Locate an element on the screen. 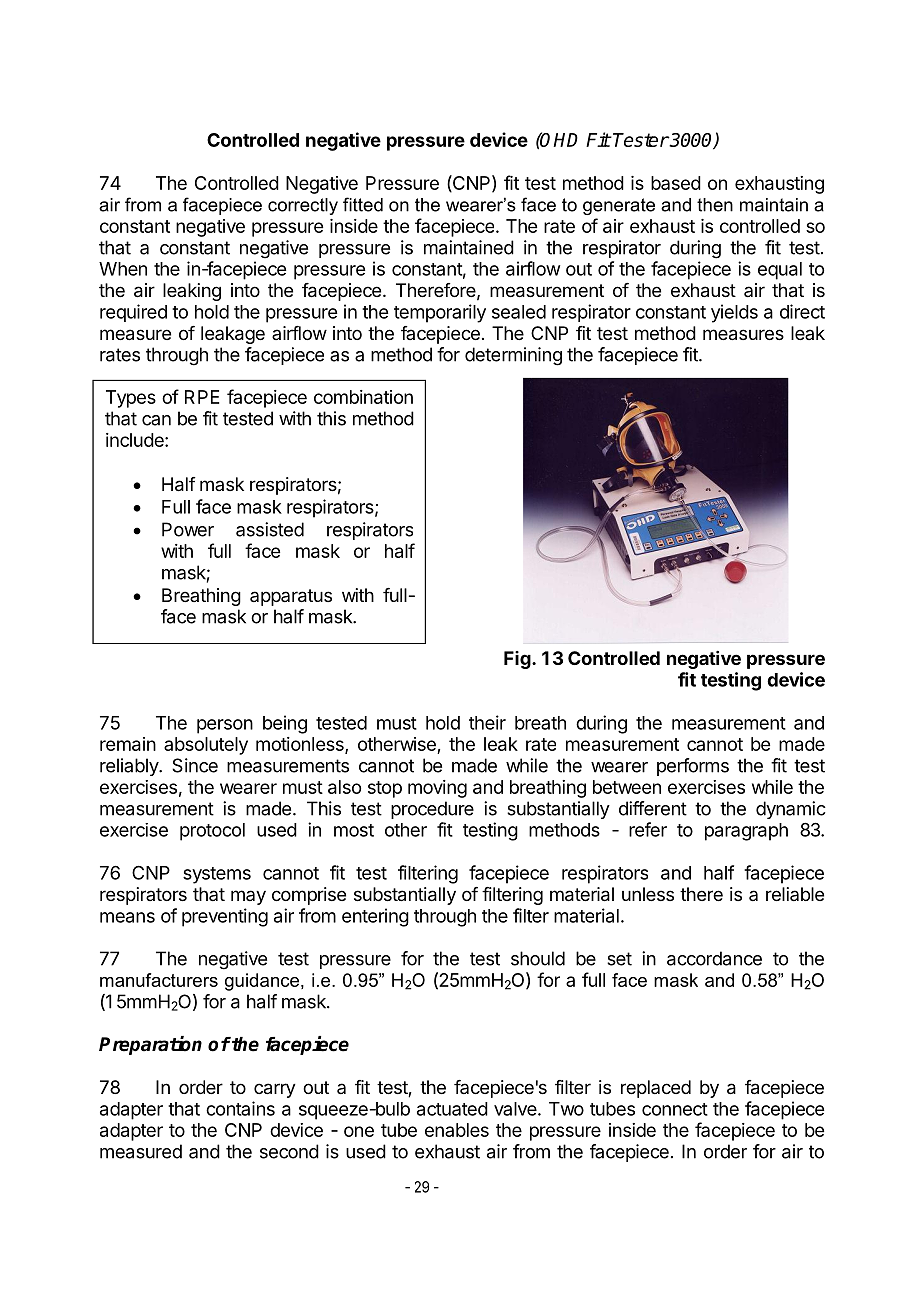  person is located at coordinates (225, 726).
